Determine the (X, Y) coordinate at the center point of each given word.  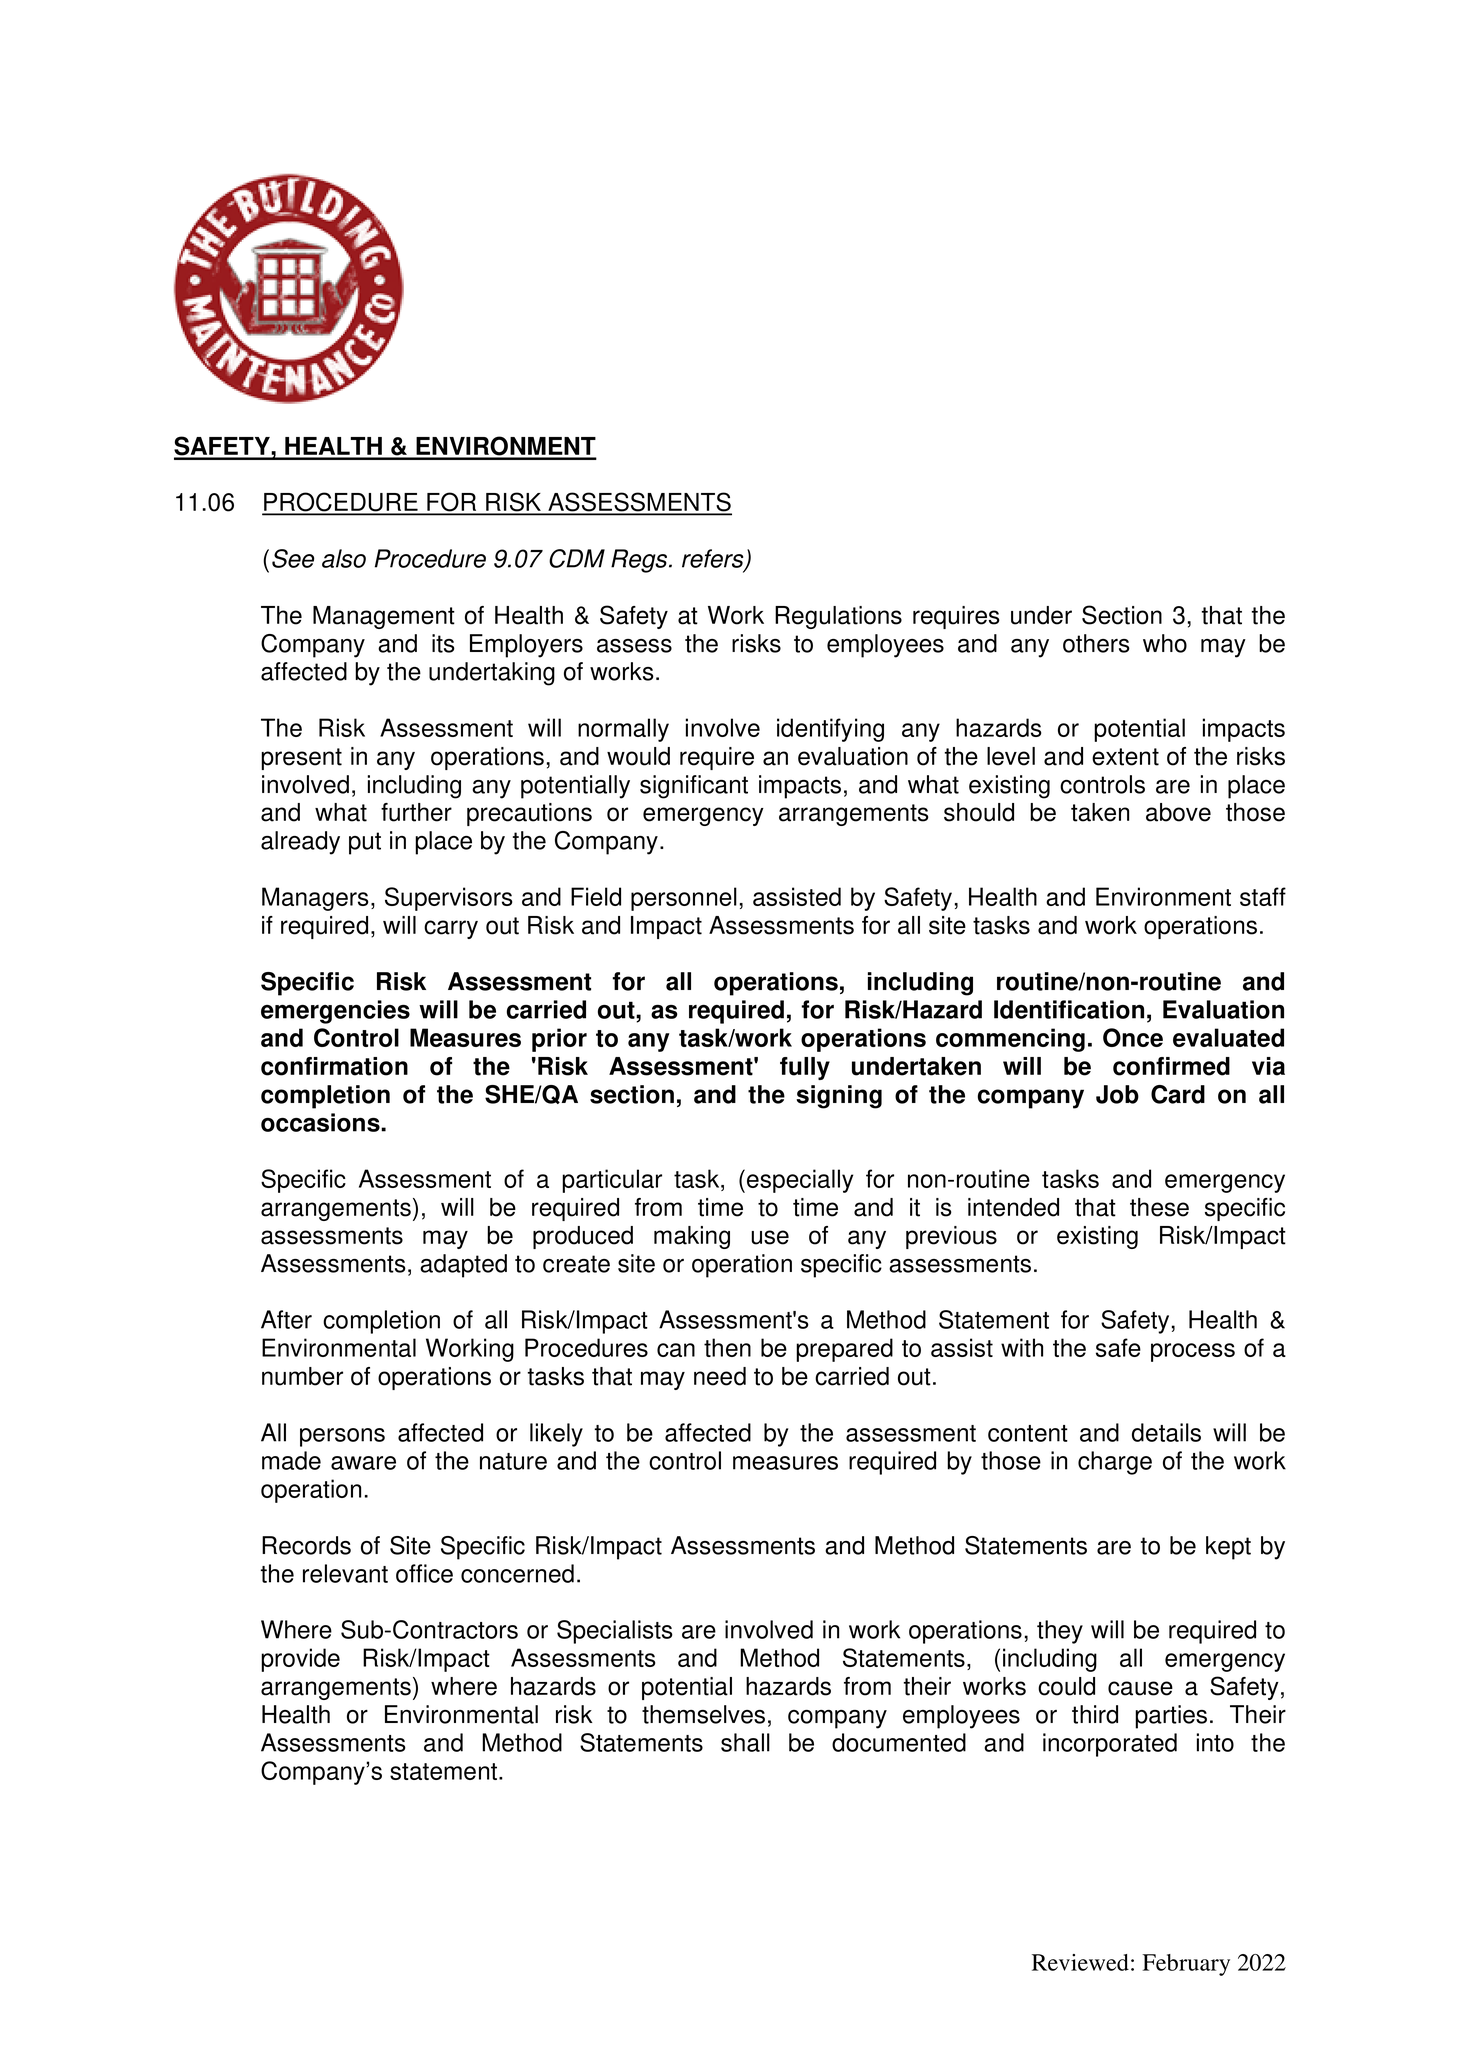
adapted (463, 1266)
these (1159, 1207)
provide (300, 1660)
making (692, 1237)
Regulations (838, 617)
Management (384, 617)
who (1165, 643)
